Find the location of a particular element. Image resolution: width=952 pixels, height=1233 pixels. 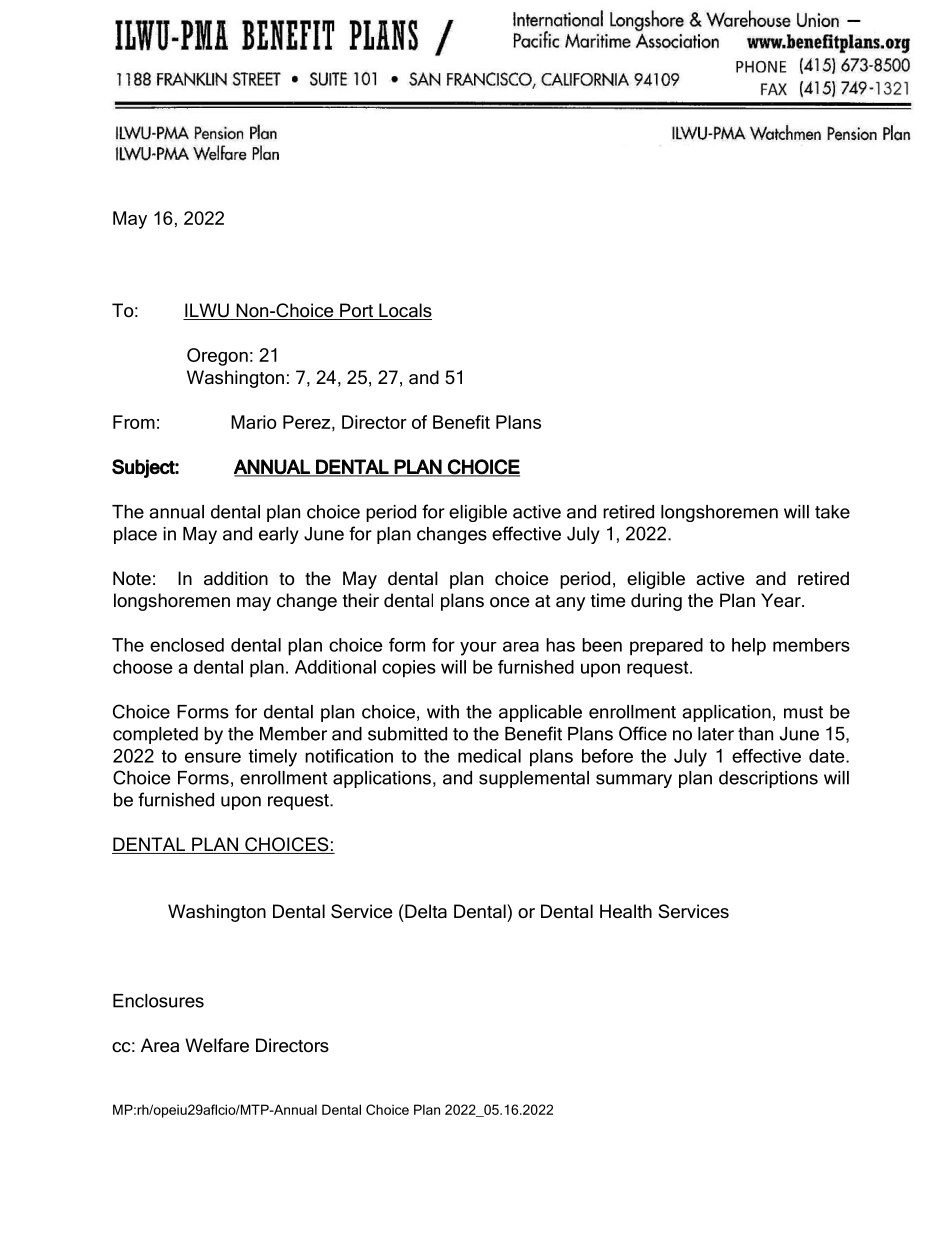

Health is located at coordinates (626, 911).
